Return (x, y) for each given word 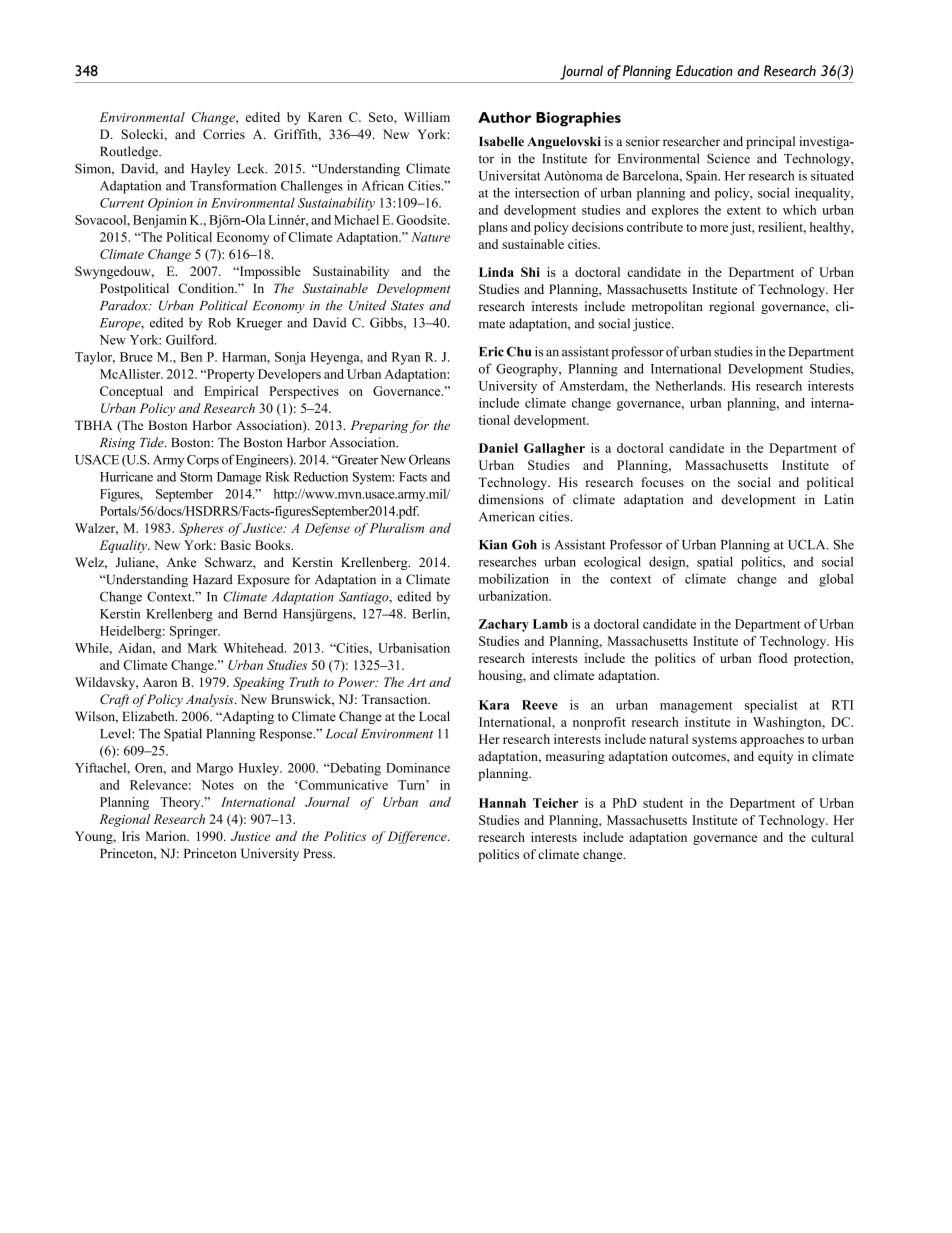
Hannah (502, 803)
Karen (325, 117)
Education (704, 71)
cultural (832, 837)
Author (504, 117)
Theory (181, 803)
